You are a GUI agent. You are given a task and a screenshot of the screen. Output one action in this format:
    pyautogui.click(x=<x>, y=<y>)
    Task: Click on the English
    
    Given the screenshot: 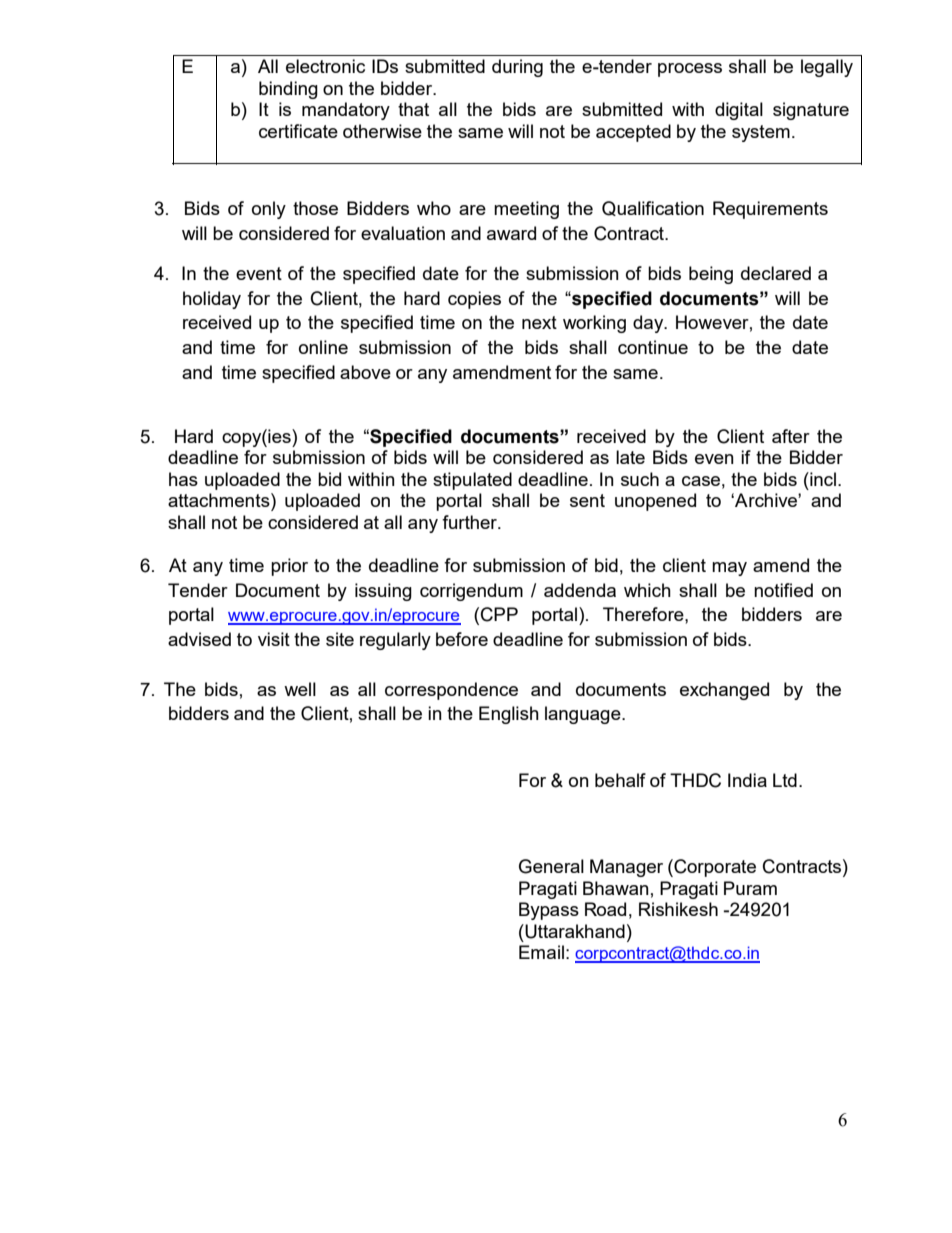 What is the action you would take?
    pyautogui.click(x=509, y=715)
